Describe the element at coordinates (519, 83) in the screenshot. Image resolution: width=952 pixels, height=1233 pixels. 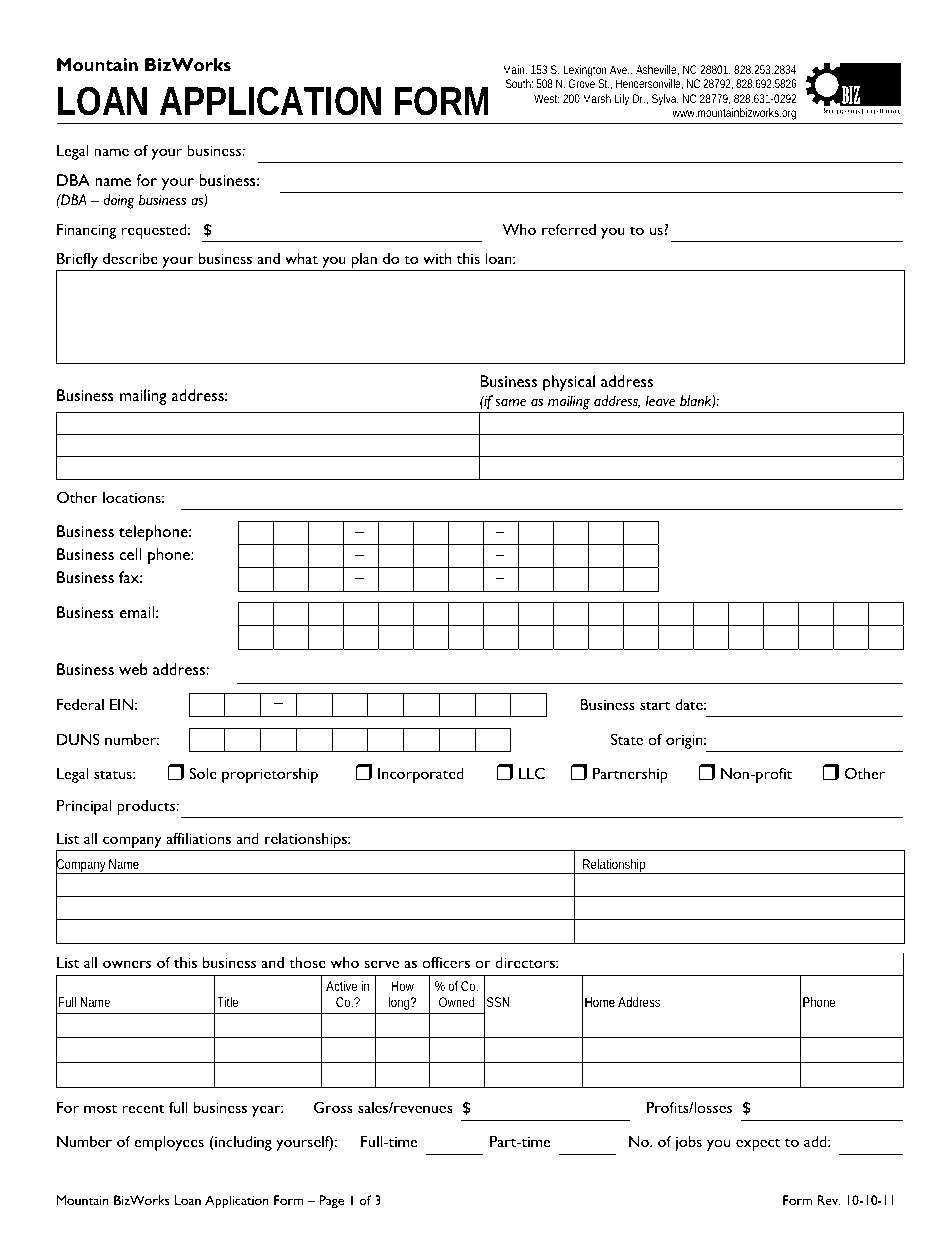
I see `South` at that location.
